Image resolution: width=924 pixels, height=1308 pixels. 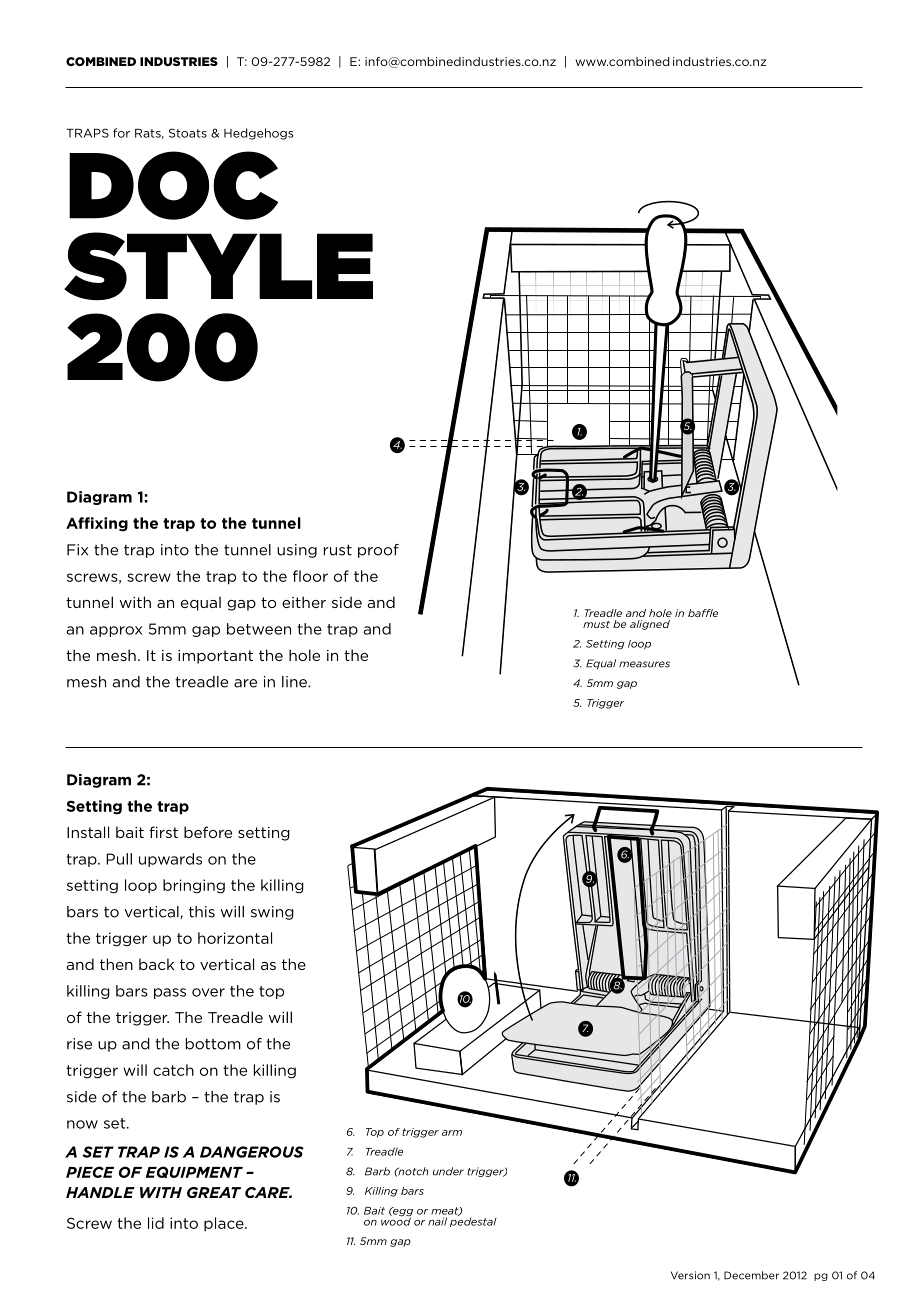 What do you see at coordinates (218, 266) in the page?
I see `STYLE` at bounding box center [218, 266].
